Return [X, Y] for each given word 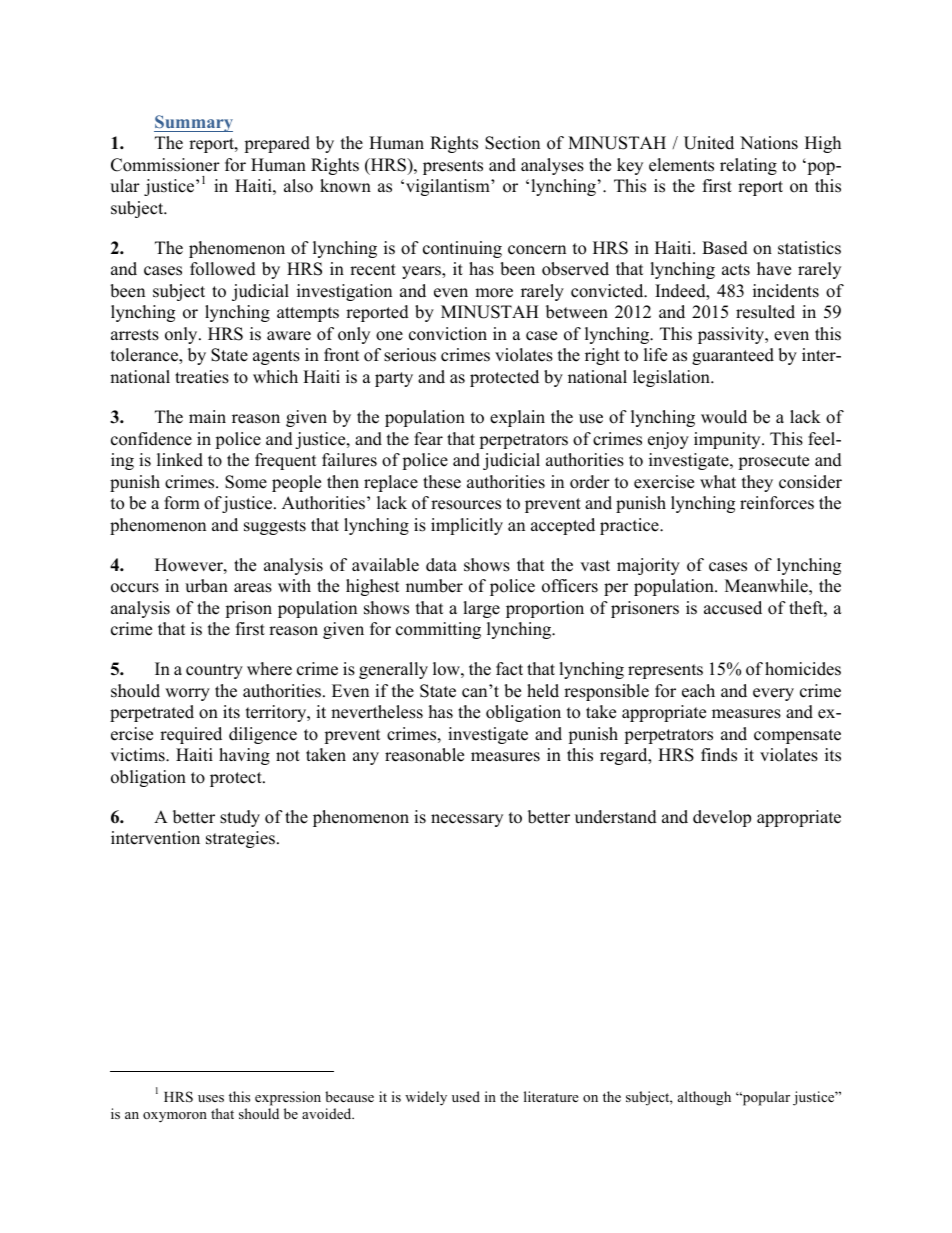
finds [719, 755]
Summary [193, 123]
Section [512, 143]
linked [180, 460]
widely [426, 1098]
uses [211, 1098]
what [718, 481]
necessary [467, 820]
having [244, 756]
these [442, 482]
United [709, 143]
